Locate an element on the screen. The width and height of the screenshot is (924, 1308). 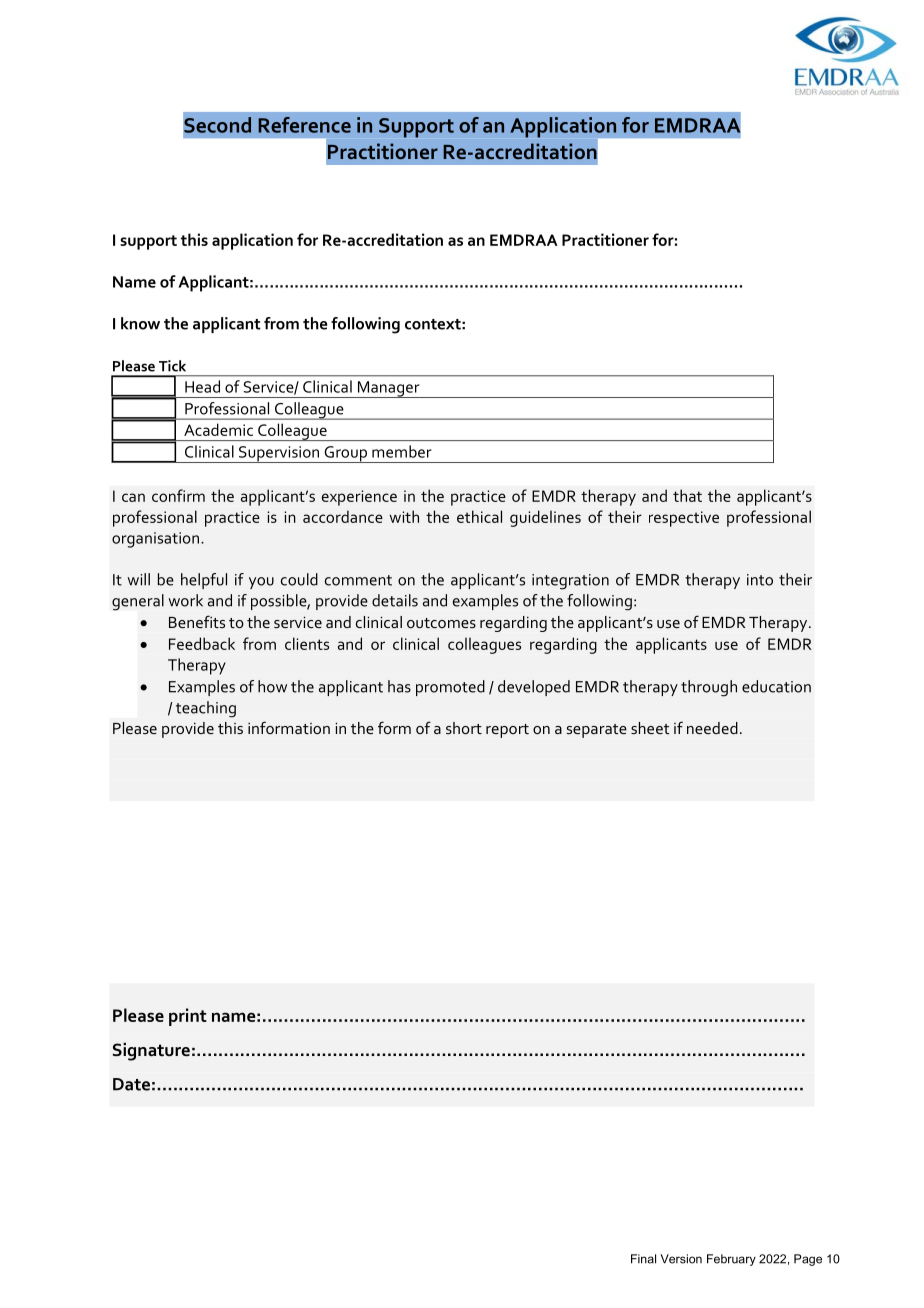
that is located at coordinates (687, 495).
